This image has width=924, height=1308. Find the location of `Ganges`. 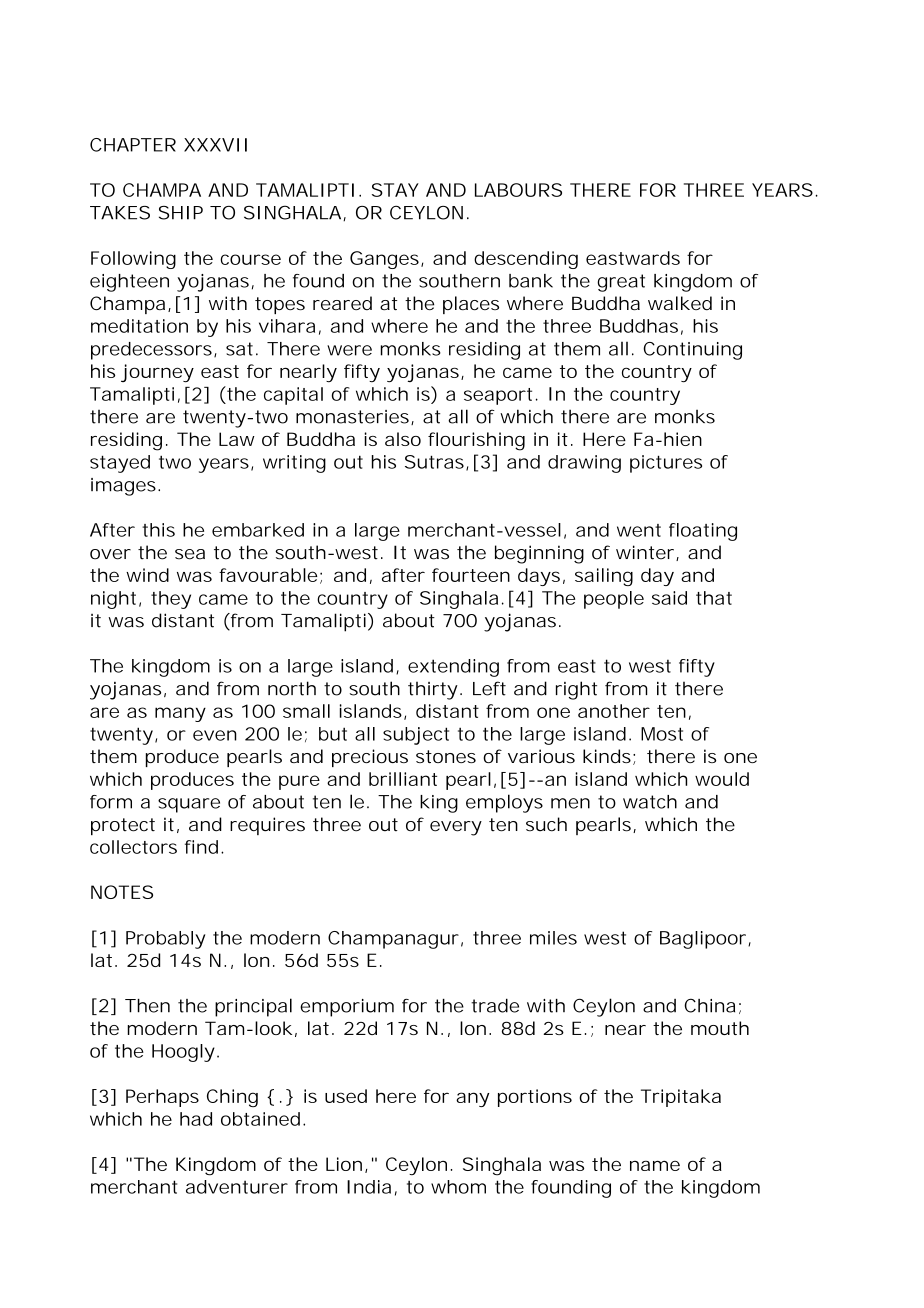

Ganges is located at coordinates (384, 260).
